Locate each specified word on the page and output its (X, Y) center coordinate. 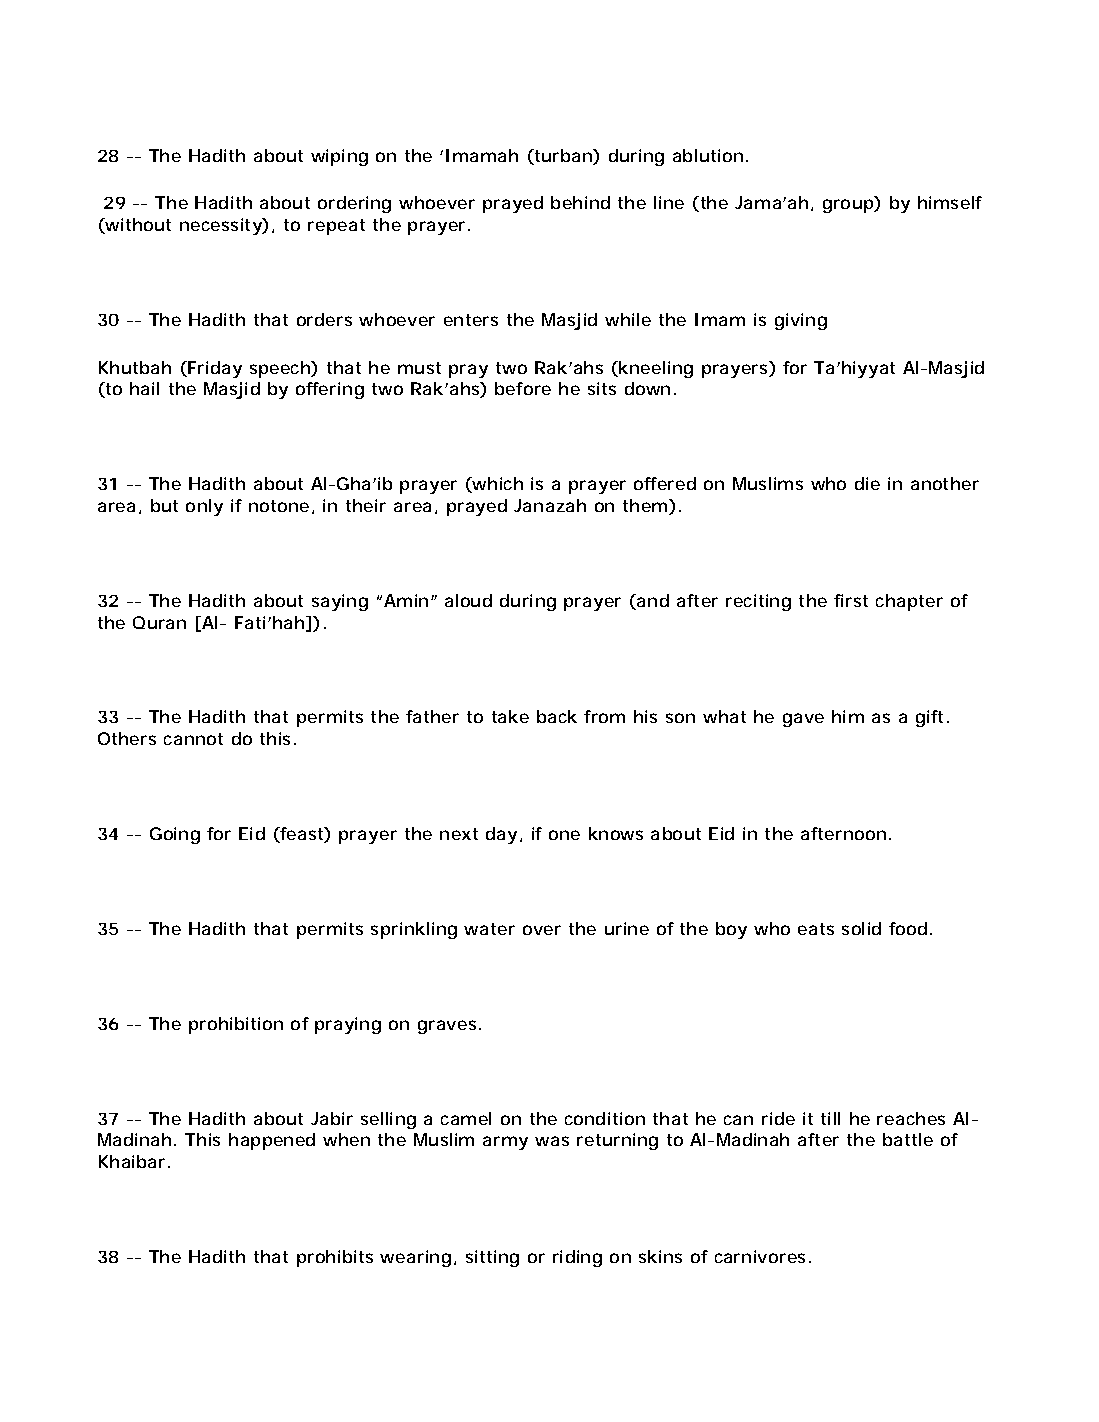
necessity (221, 226)
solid (861, 928)
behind (580, 202)
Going (175, 835)
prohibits (335, 1258)
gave (803, 720)
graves (447, 1027)
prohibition (236, 1025)
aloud (468, 600)
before (523, 388)
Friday (214, 369)
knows (616, 833)
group (849, 206)
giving (801, 321)
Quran (159, 622)
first (851, 600)
